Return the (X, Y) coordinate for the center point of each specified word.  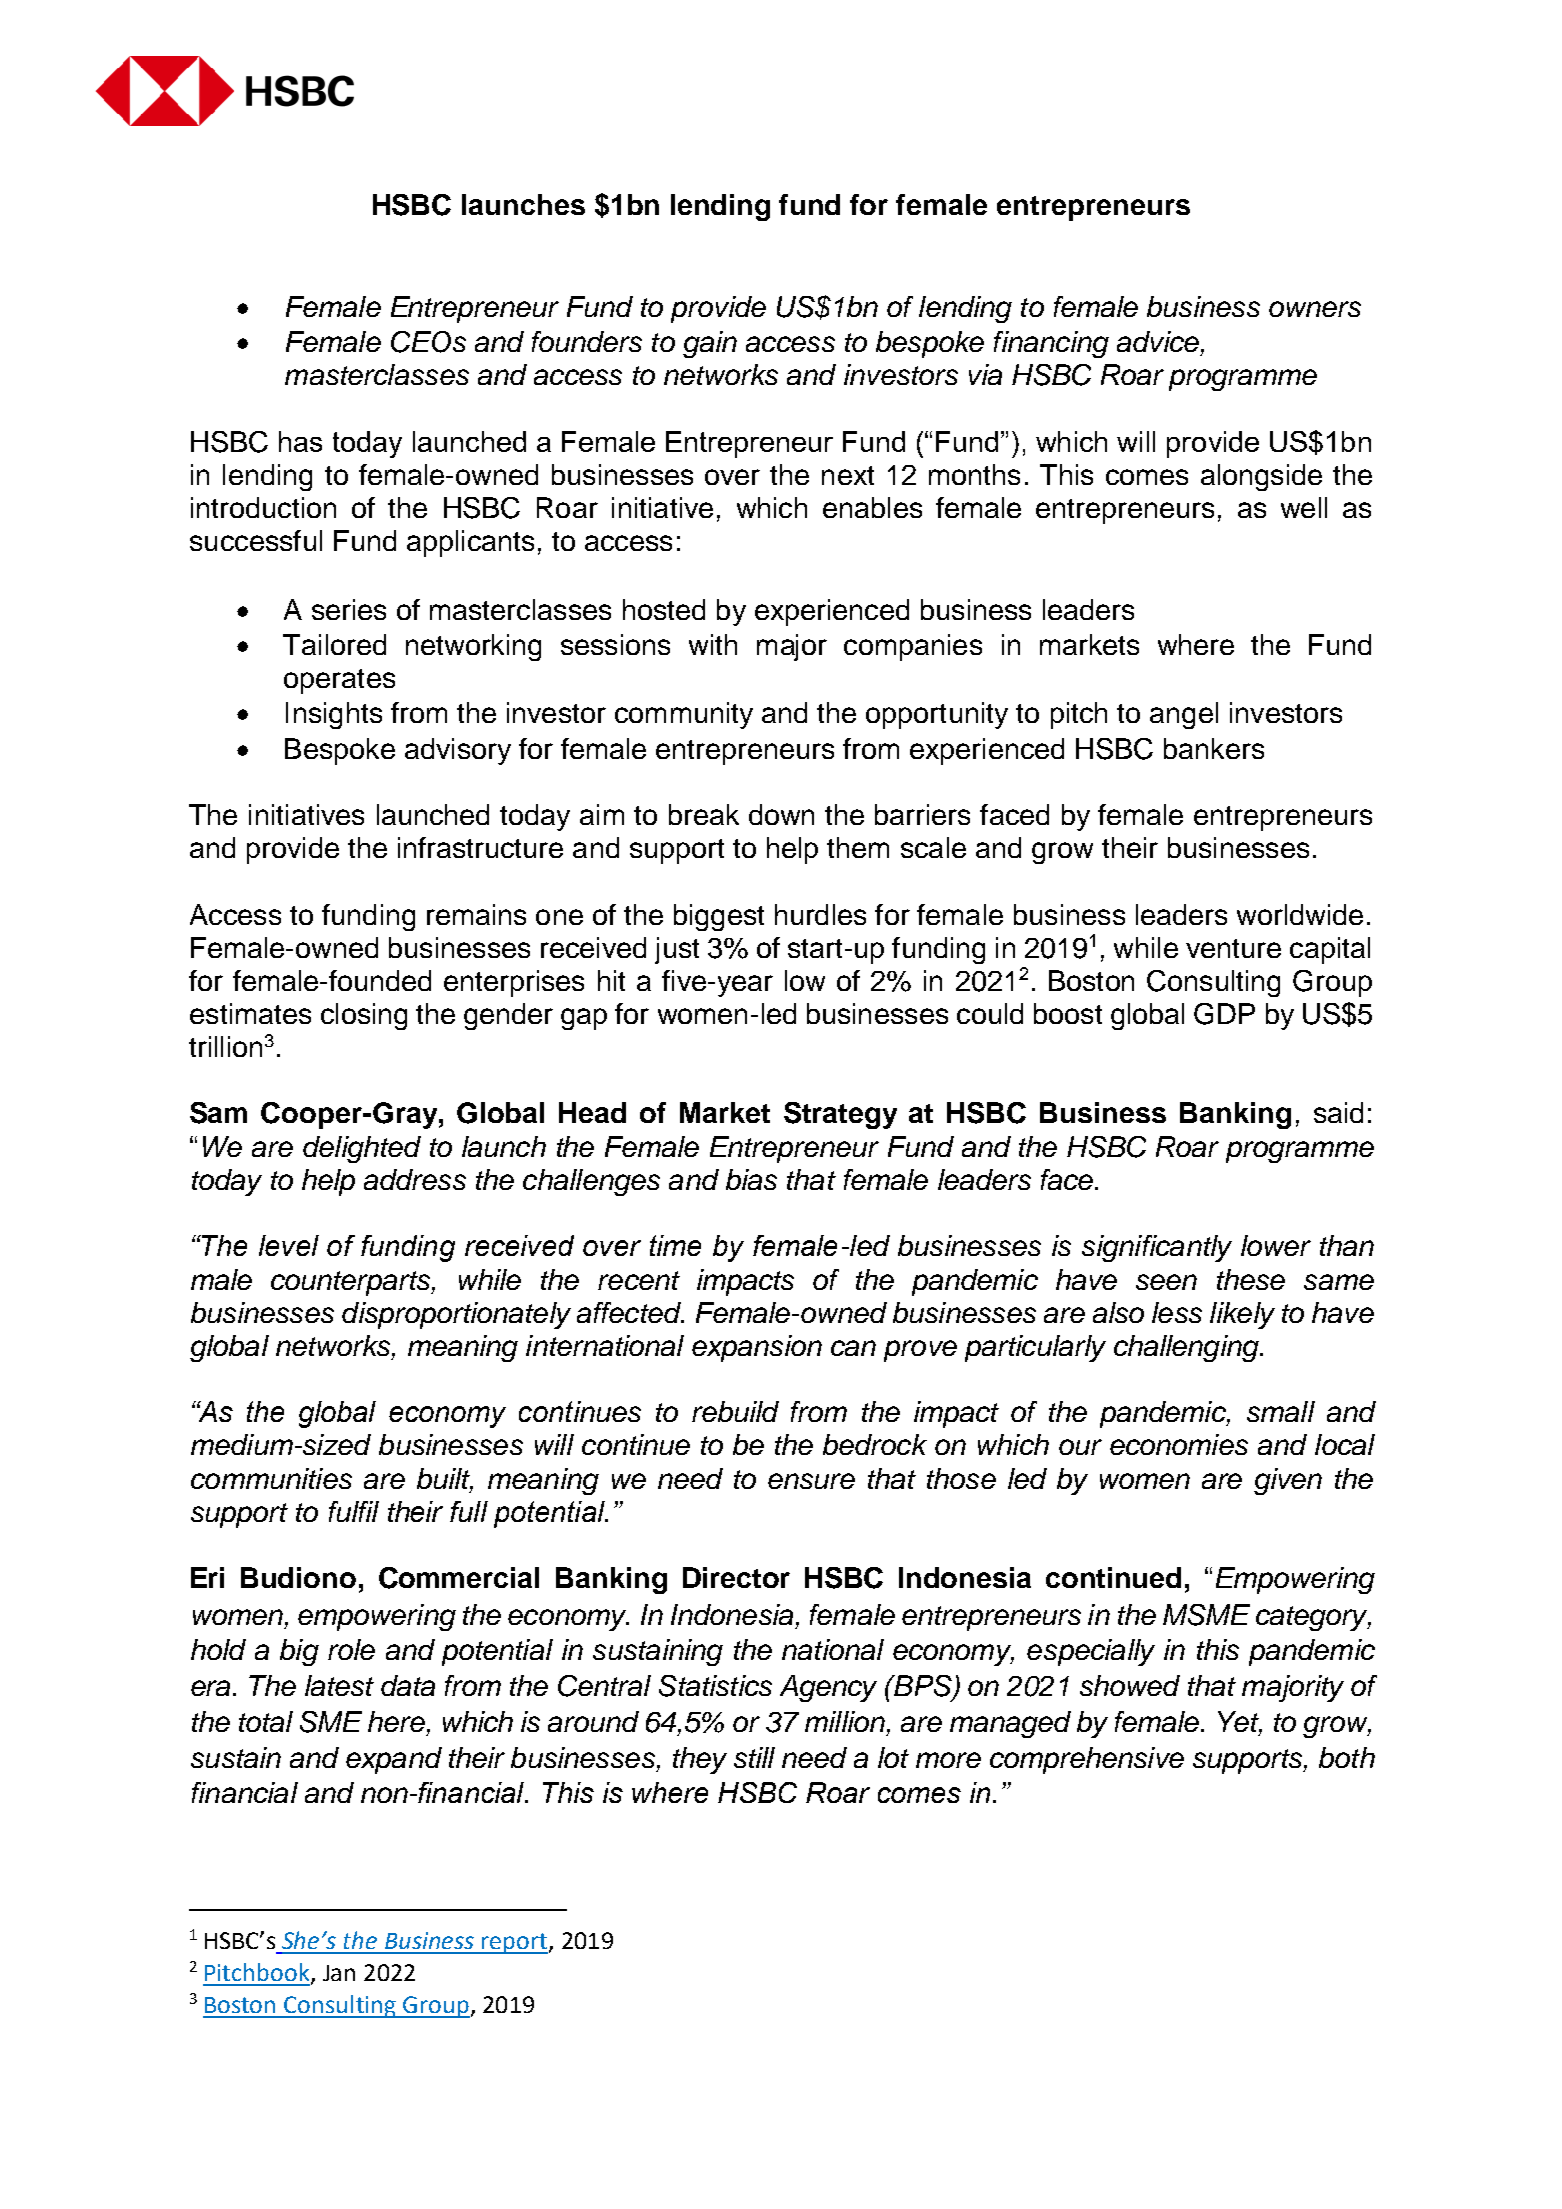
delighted (362, 1149)
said (1338, 1112)
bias (751, 1179)
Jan (339, 1973)
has (300, 441)
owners (1315, 309)
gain (710, 344)
